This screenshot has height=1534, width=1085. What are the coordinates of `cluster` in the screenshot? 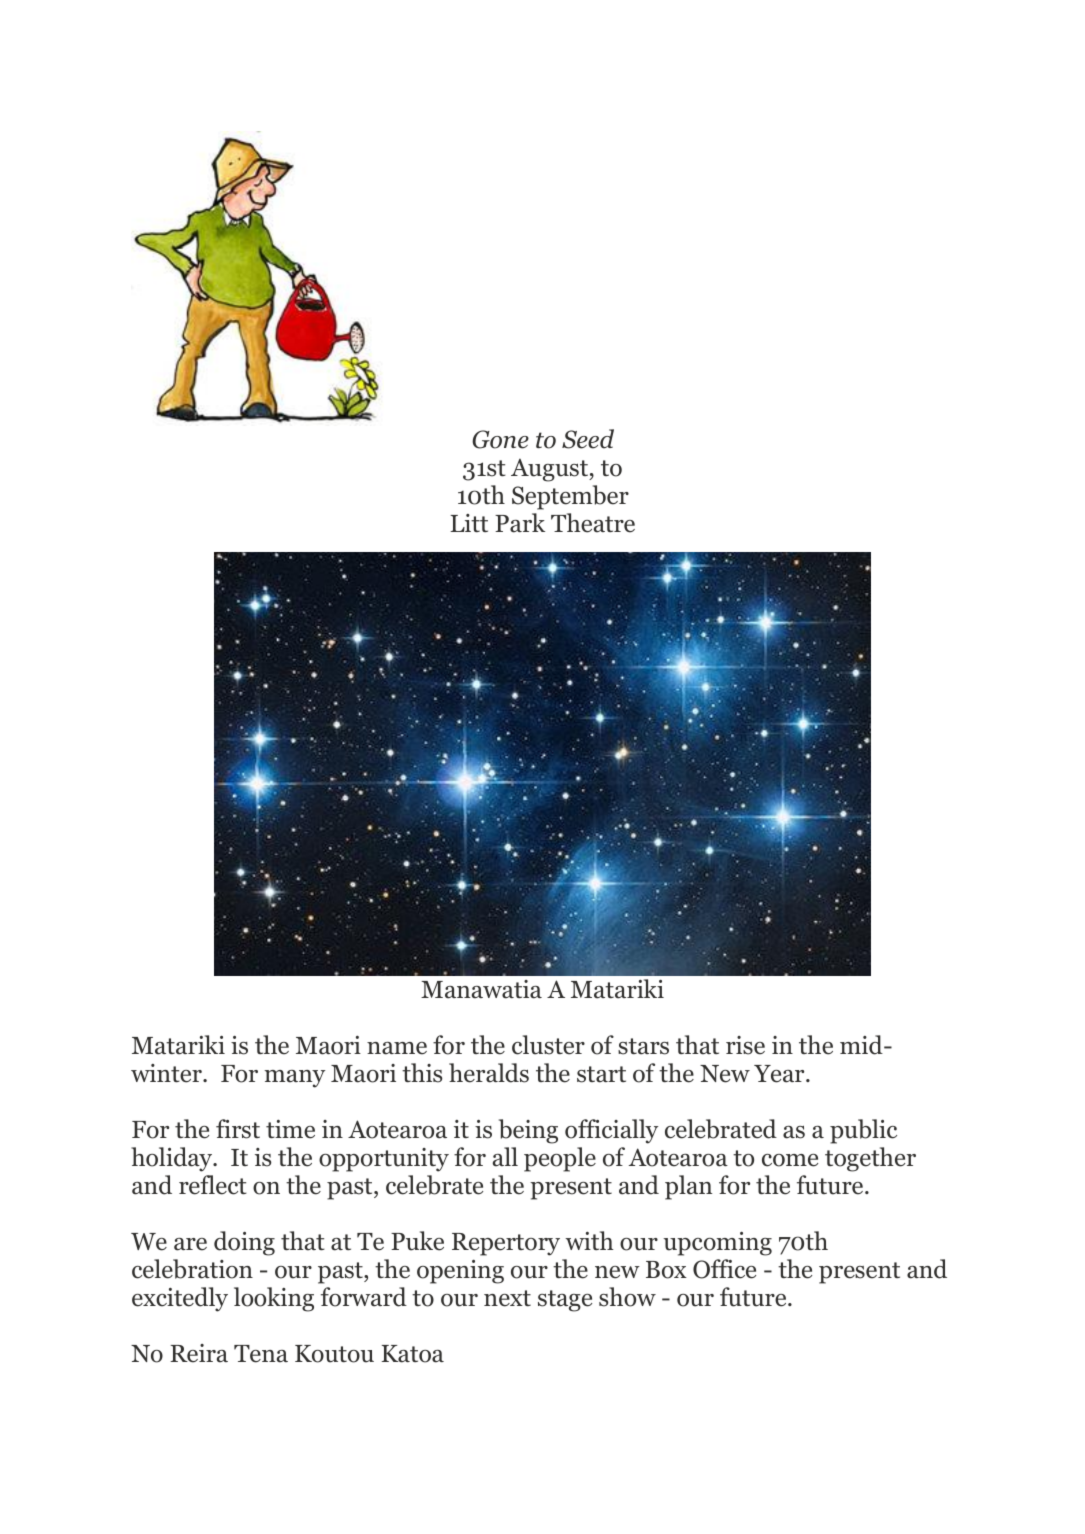 It's located at (548, 1045).
